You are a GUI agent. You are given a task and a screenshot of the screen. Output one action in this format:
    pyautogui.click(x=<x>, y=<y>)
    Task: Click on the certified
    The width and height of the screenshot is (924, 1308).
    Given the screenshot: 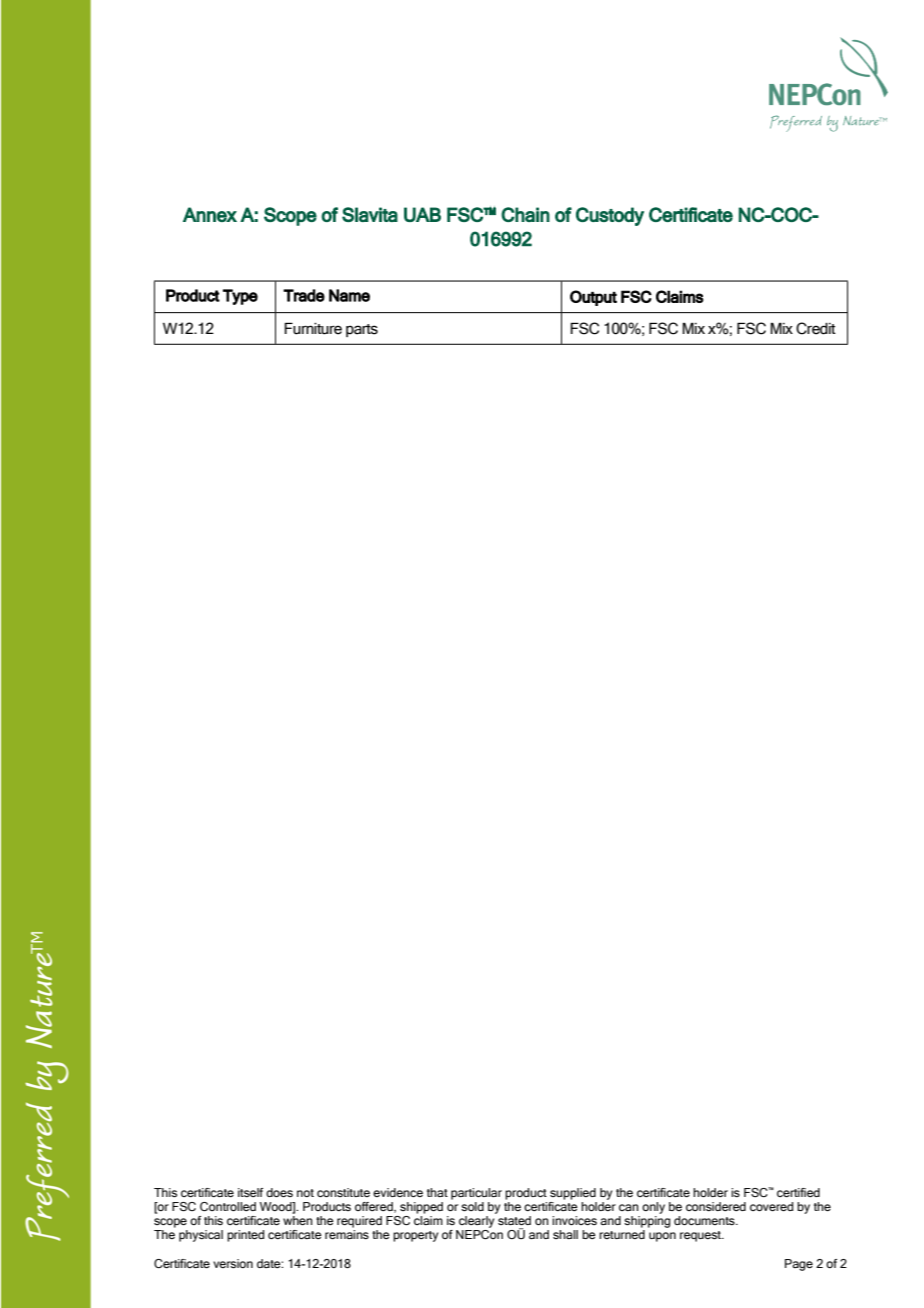 What is the action you would take?
    pyautogui.click(x=798, y=1192)
